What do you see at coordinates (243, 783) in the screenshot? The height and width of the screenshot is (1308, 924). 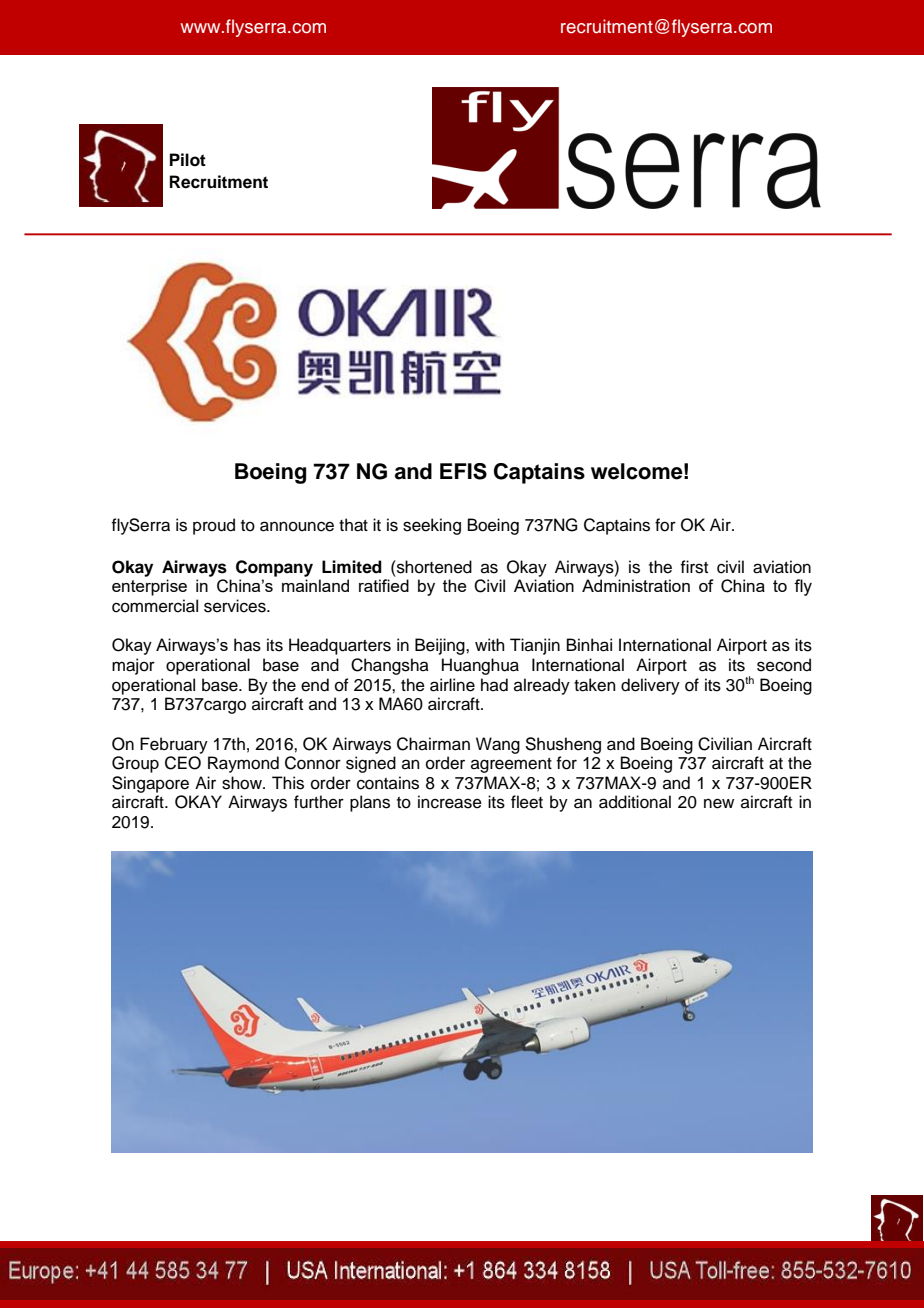 I see `show` at bounding box center [243, 783].
